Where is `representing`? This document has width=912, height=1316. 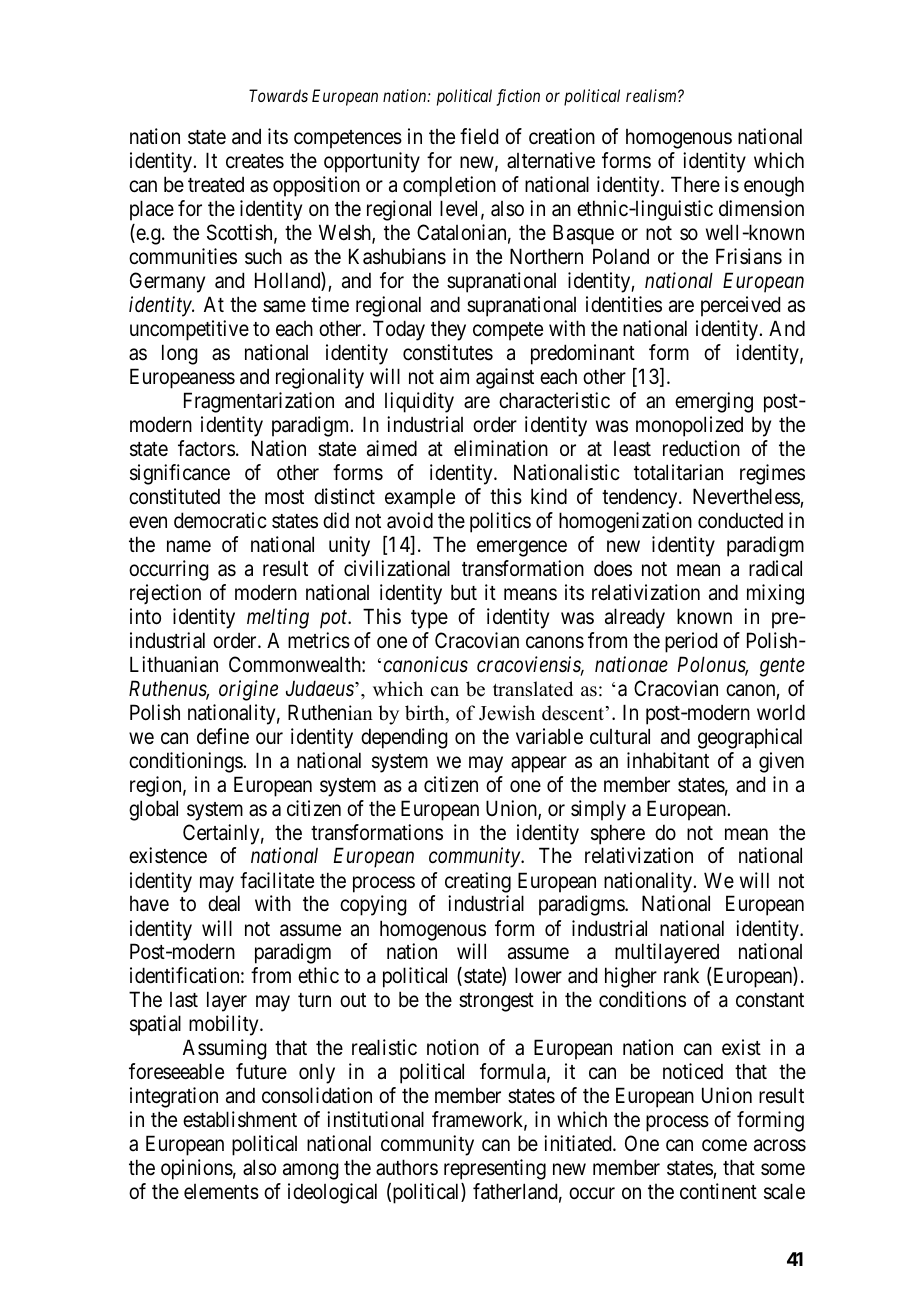 representing is located at coordinates (495, 1169).
